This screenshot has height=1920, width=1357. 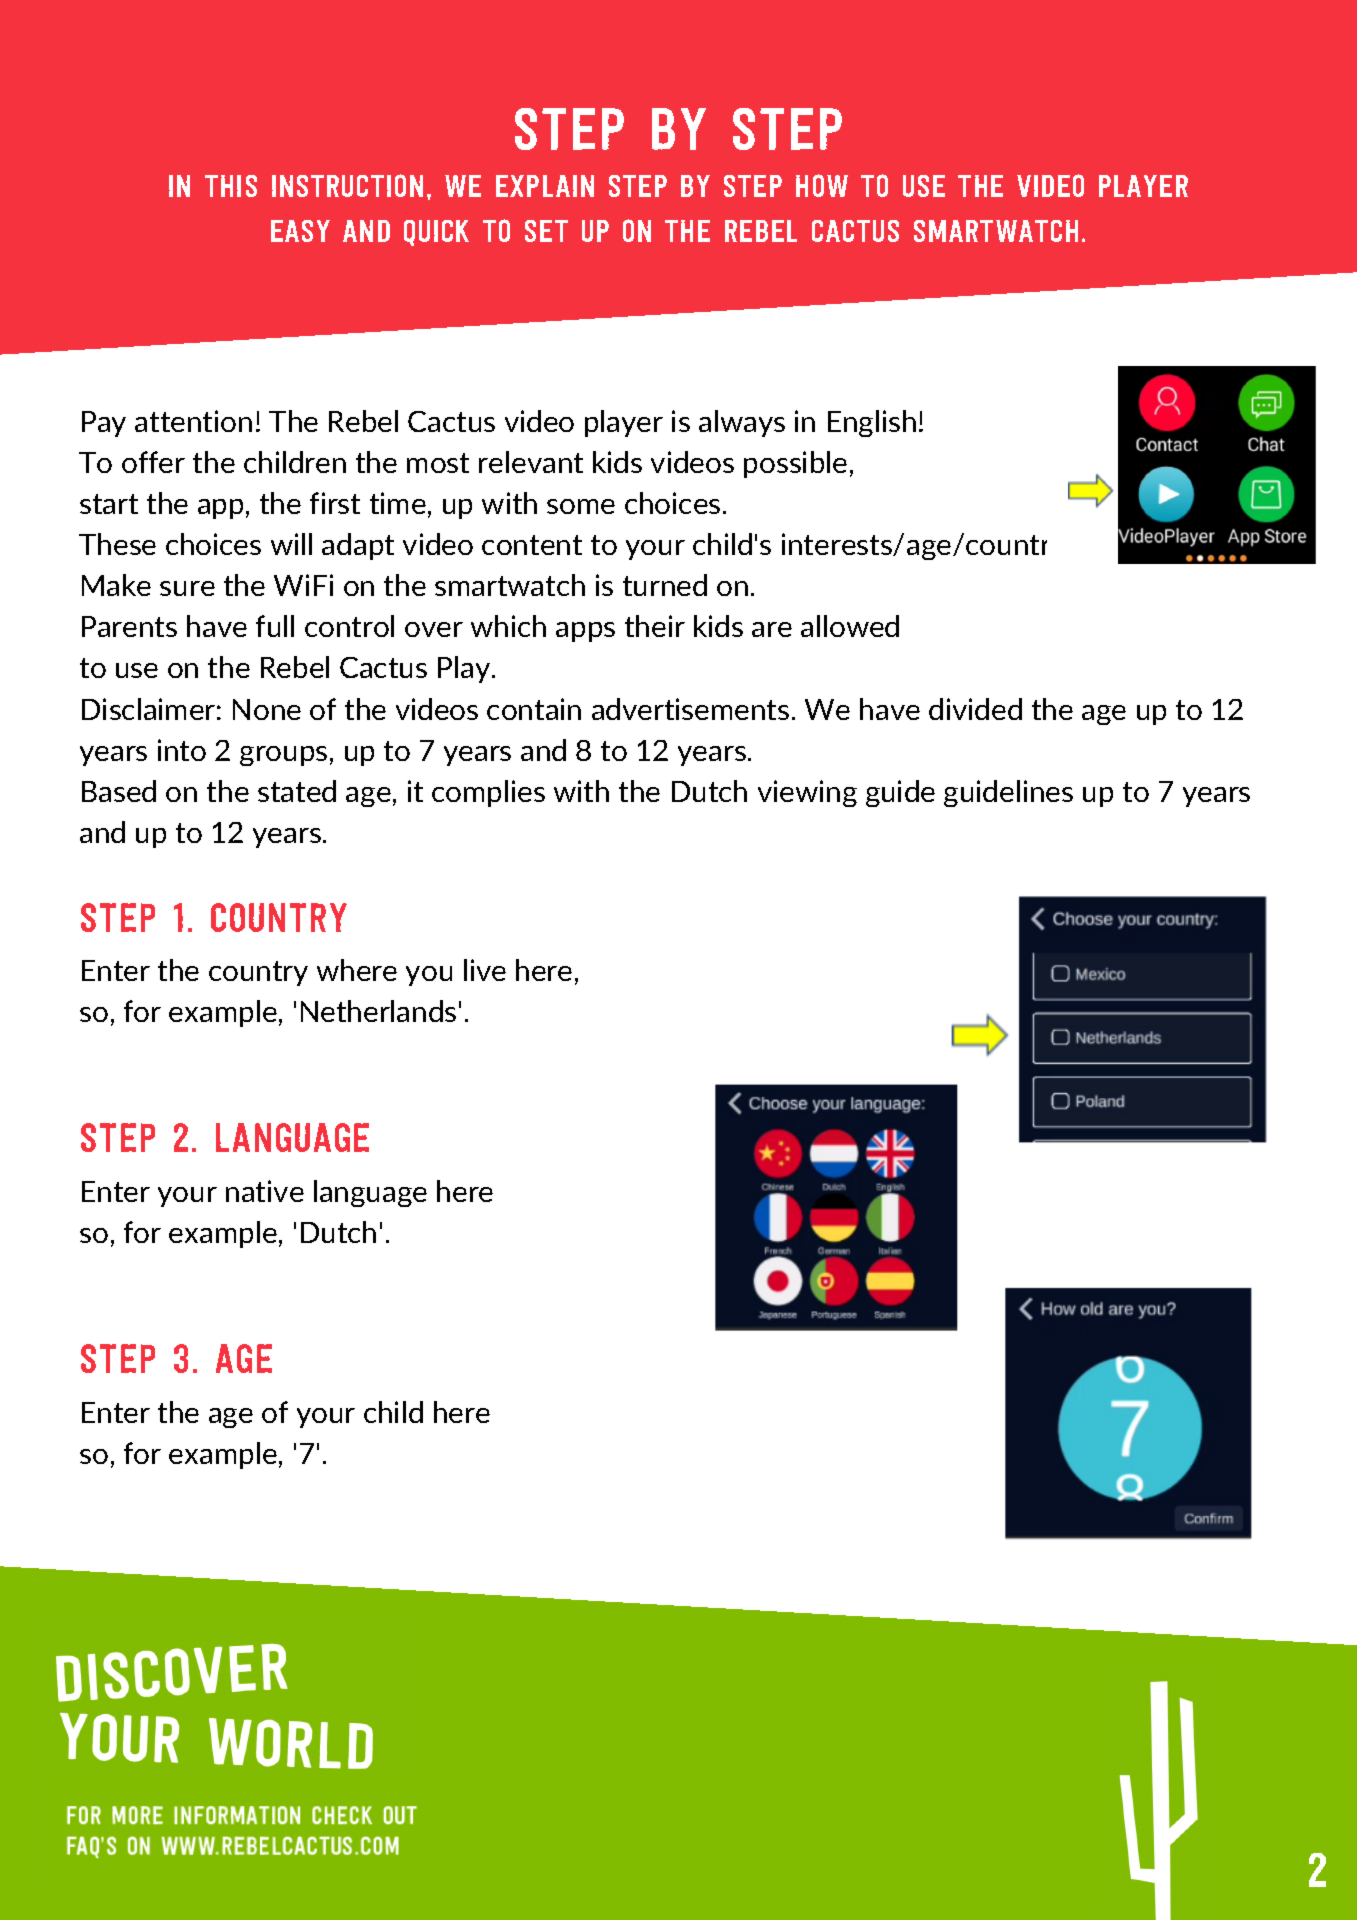 What do you see at coordinates (850, 626) in the screenshot?
I see `allowed` at bounding box center [850, 626].
